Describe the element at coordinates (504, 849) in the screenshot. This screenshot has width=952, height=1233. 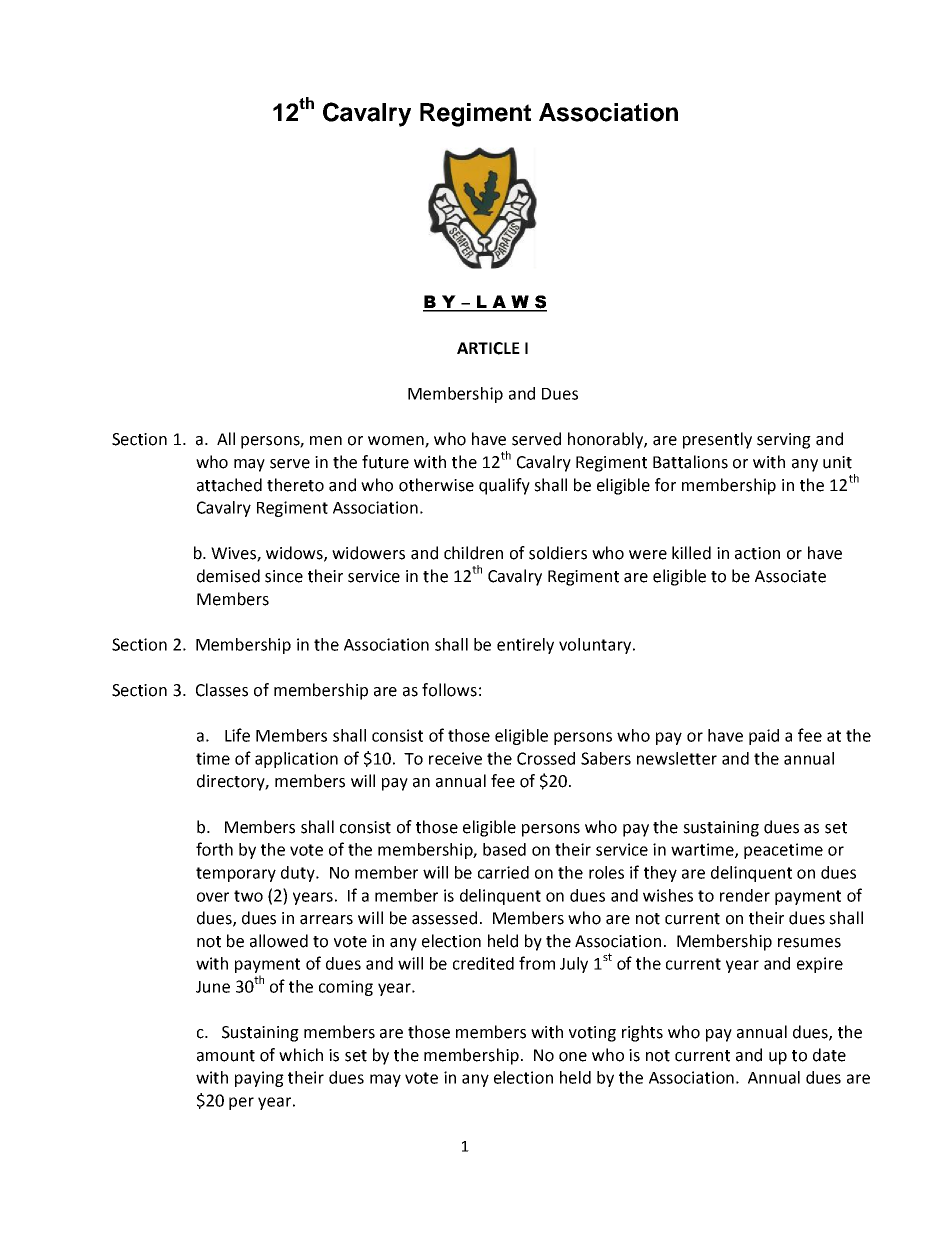
I see `based` at that location.
